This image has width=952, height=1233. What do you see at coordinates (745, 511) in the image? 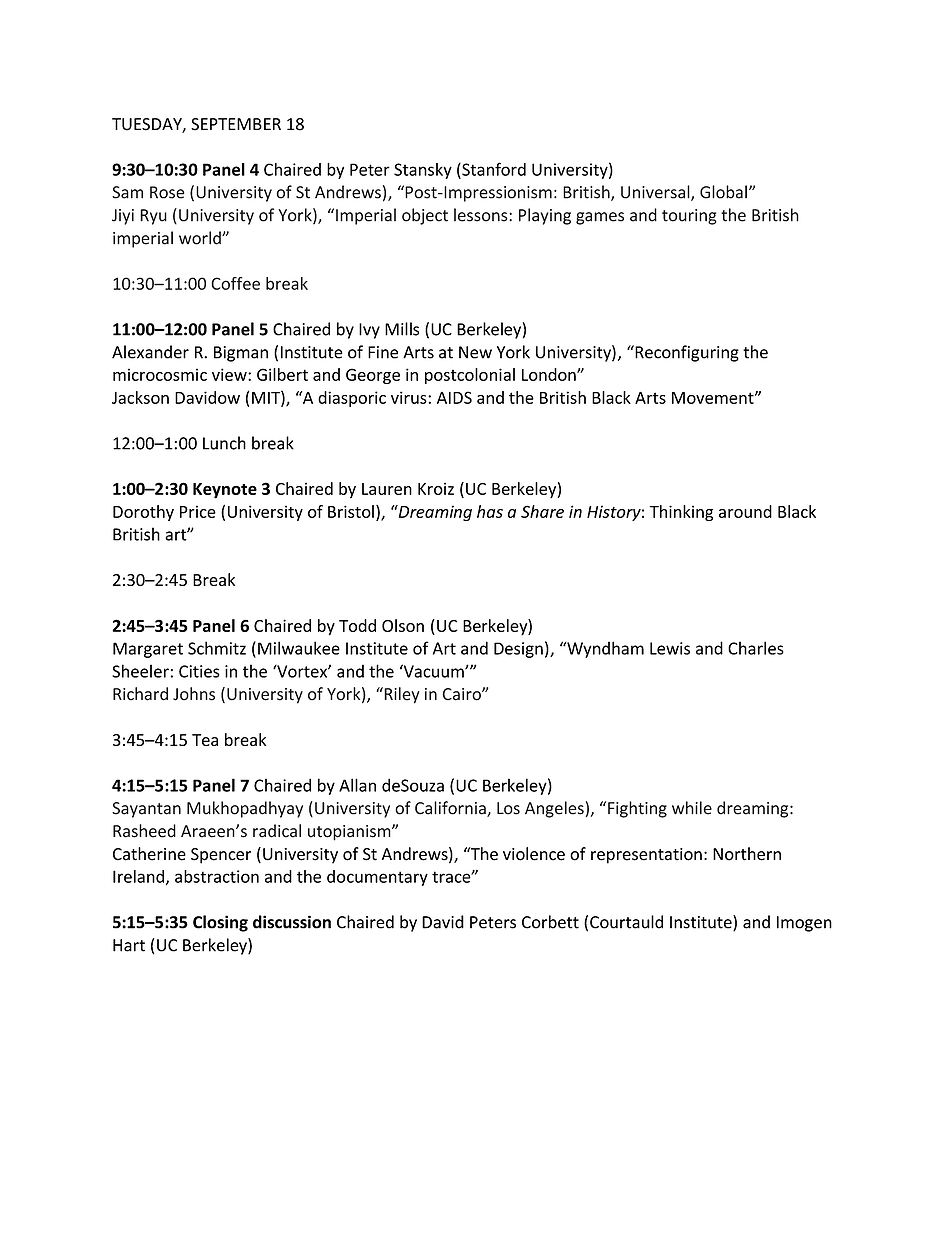
I see `around` at bounding box center [745, 511].
